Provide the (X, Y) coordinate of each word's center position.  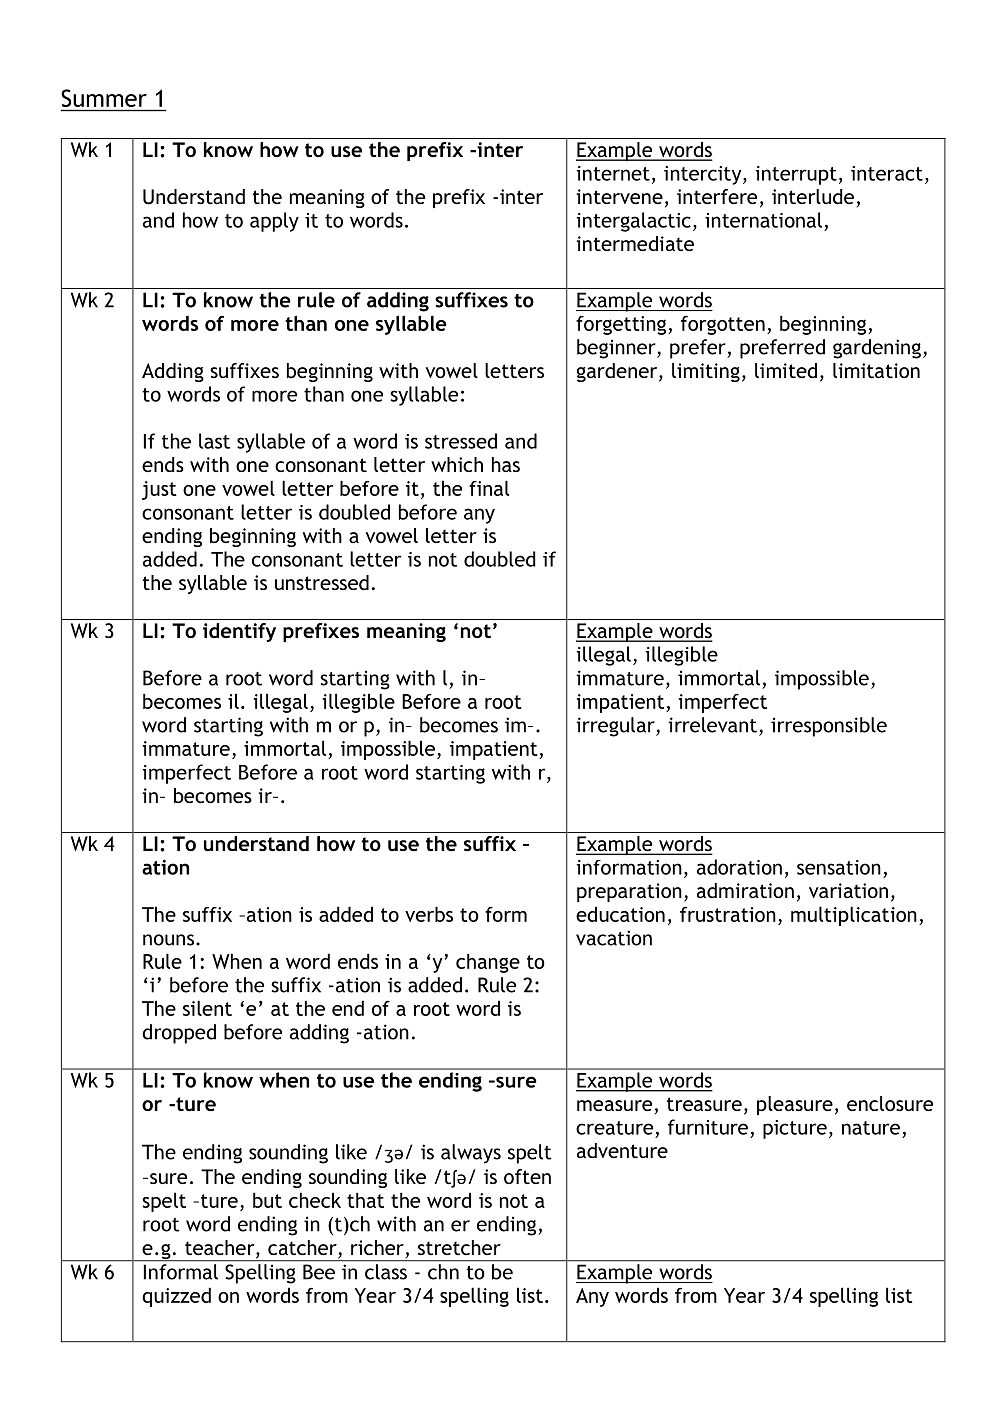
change (488, 963)
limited (786, 370)
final (489, 488)
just (159, 490)
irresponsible (829, 727)
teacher (221, 1249)
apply (274, 222)
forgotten (723, 325)
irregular (616, 727)
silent (207, 1008)
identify (239, 632)
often (527, 1176)
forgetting (622, 325)
